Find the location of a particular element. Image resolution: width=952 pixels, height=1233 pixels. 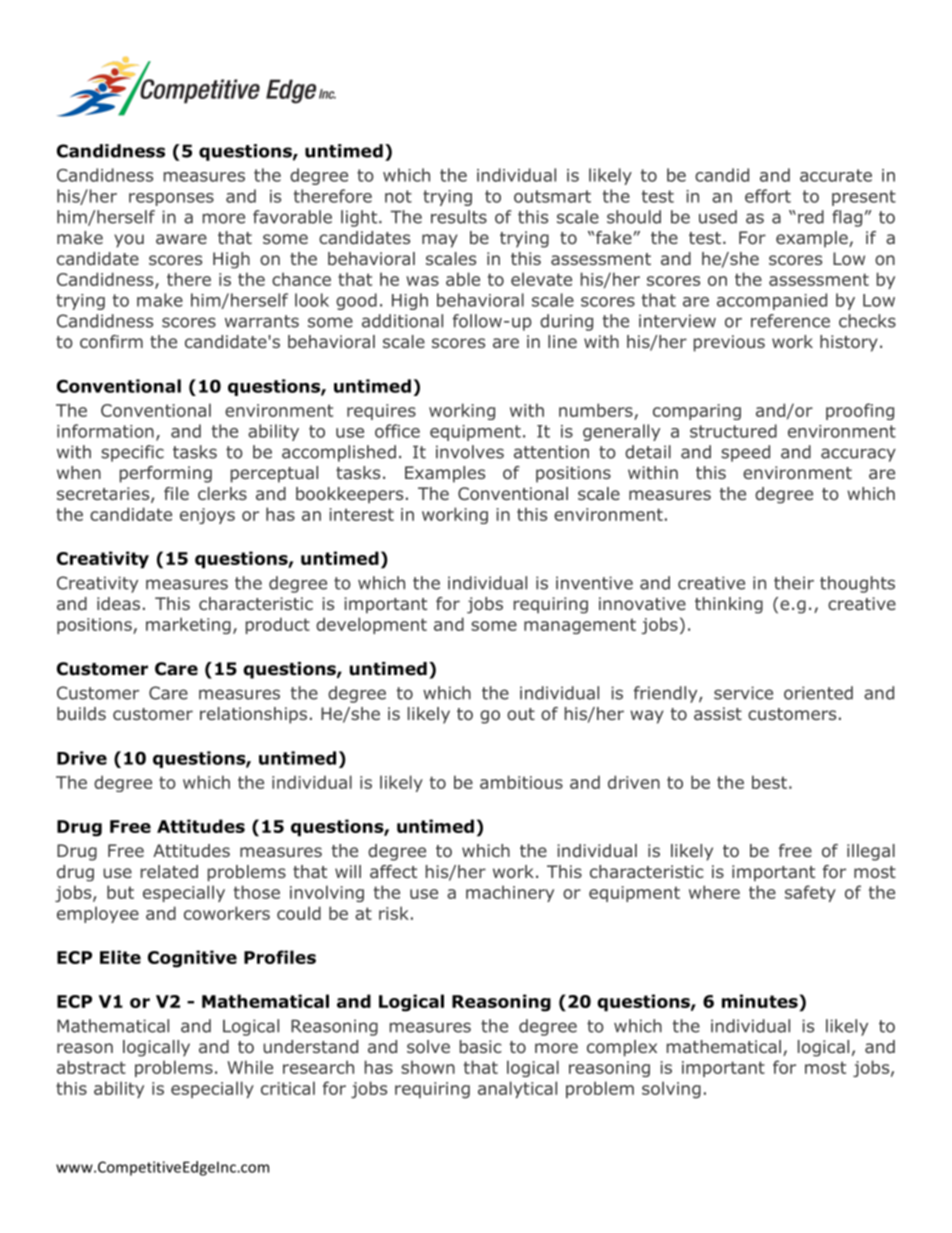

development is located at coordinates (371, 625).
